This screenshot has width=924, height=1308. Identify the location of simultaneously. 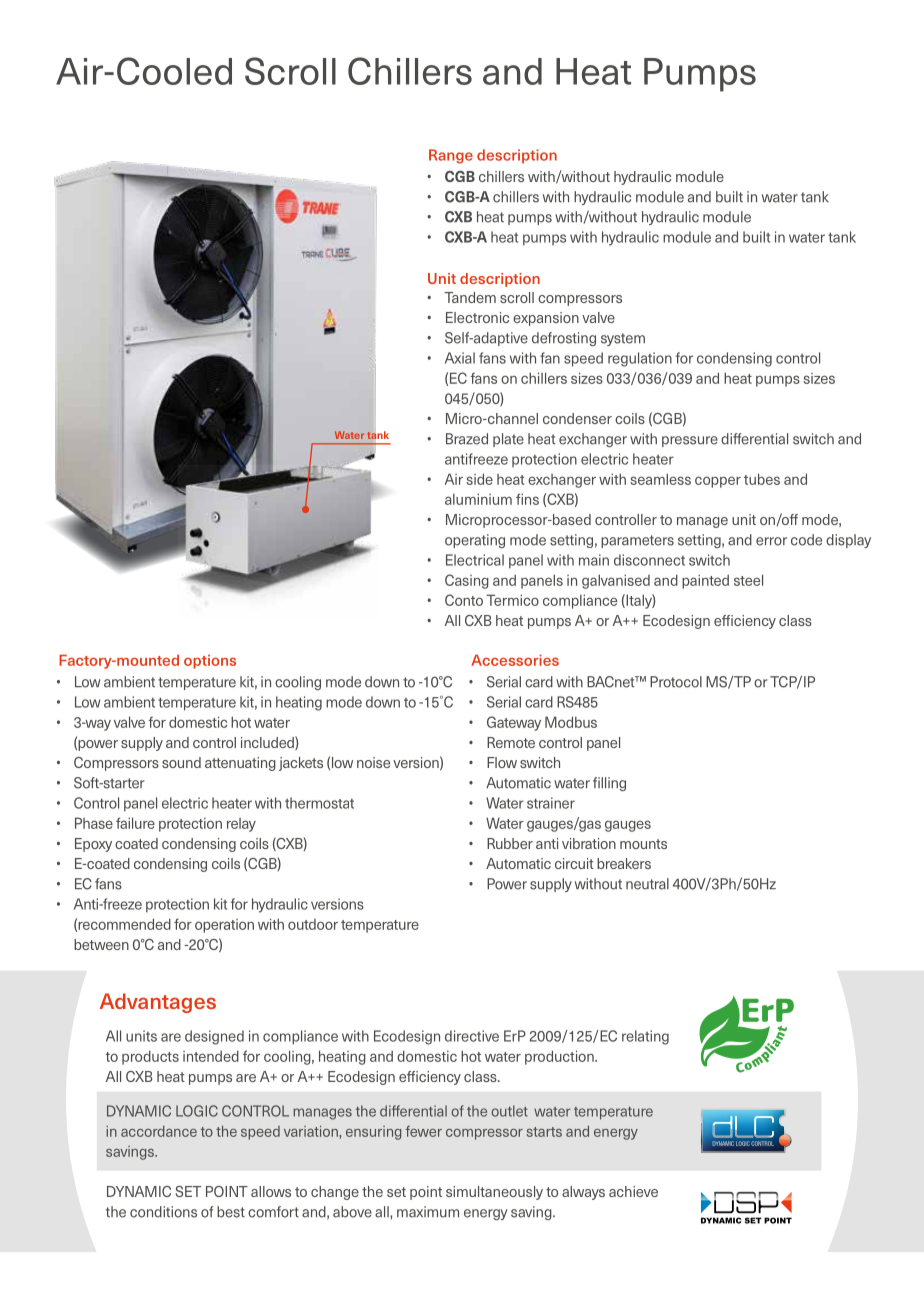
(494, 1193).
